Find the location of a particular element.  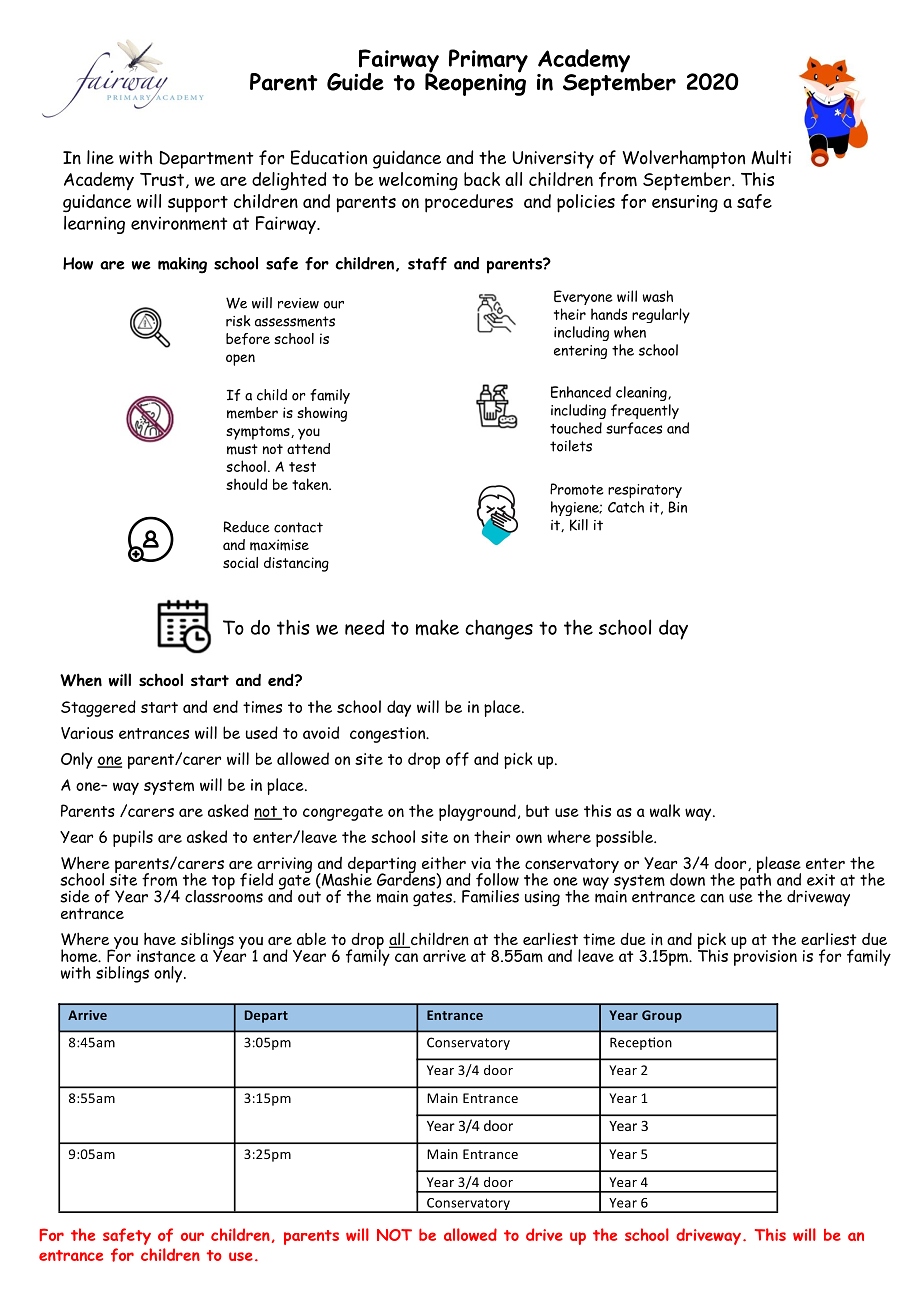

social is located at coordinates (240, 562).
